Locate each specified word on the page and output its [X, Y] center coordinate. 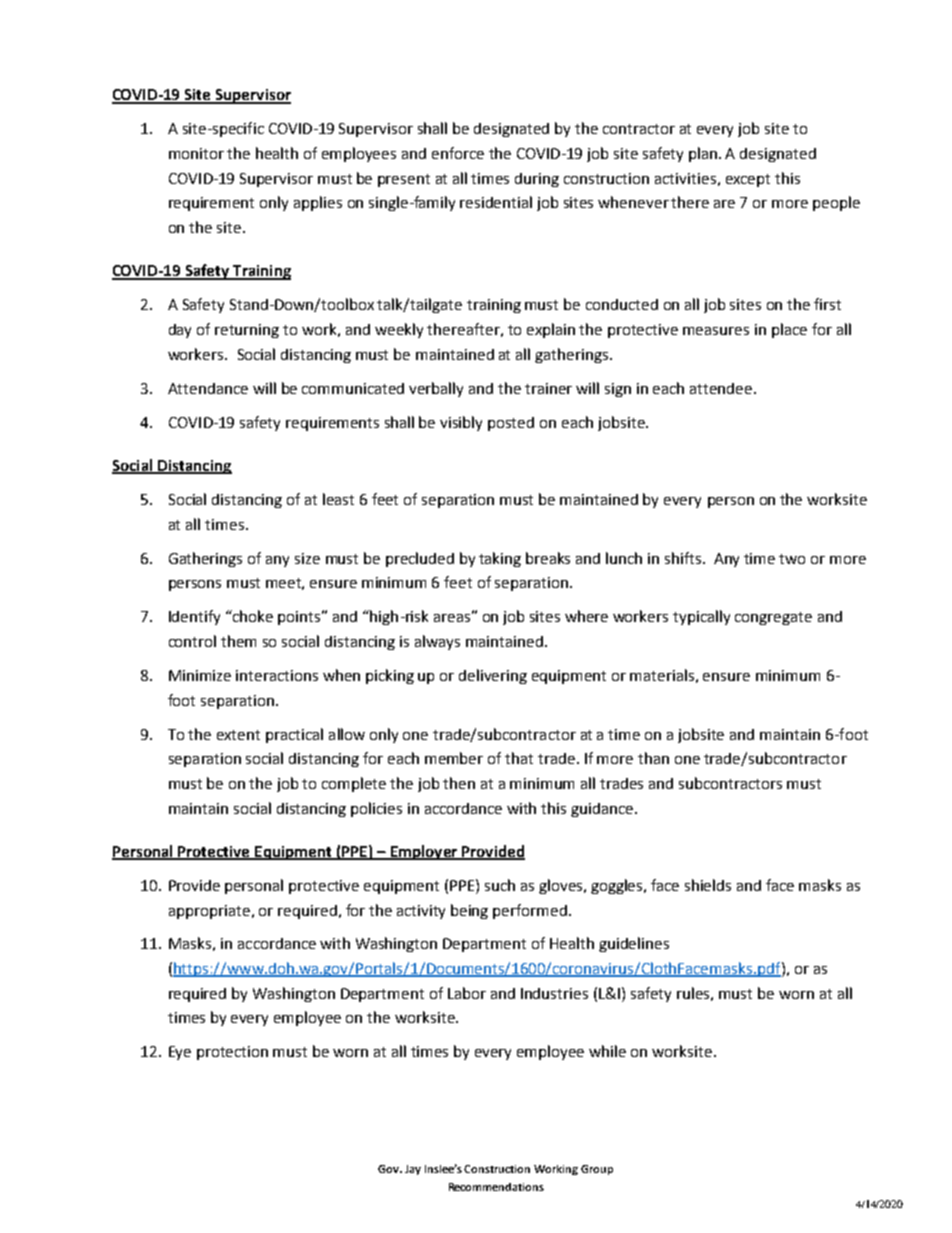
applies [318, 203]
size [307, 558]
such [500, 885]
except [748, 180]
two [792, 559]
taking [500, 559]
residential [496, 202]
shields [708, 885]
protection [232, 1053]
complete [354, 784]
